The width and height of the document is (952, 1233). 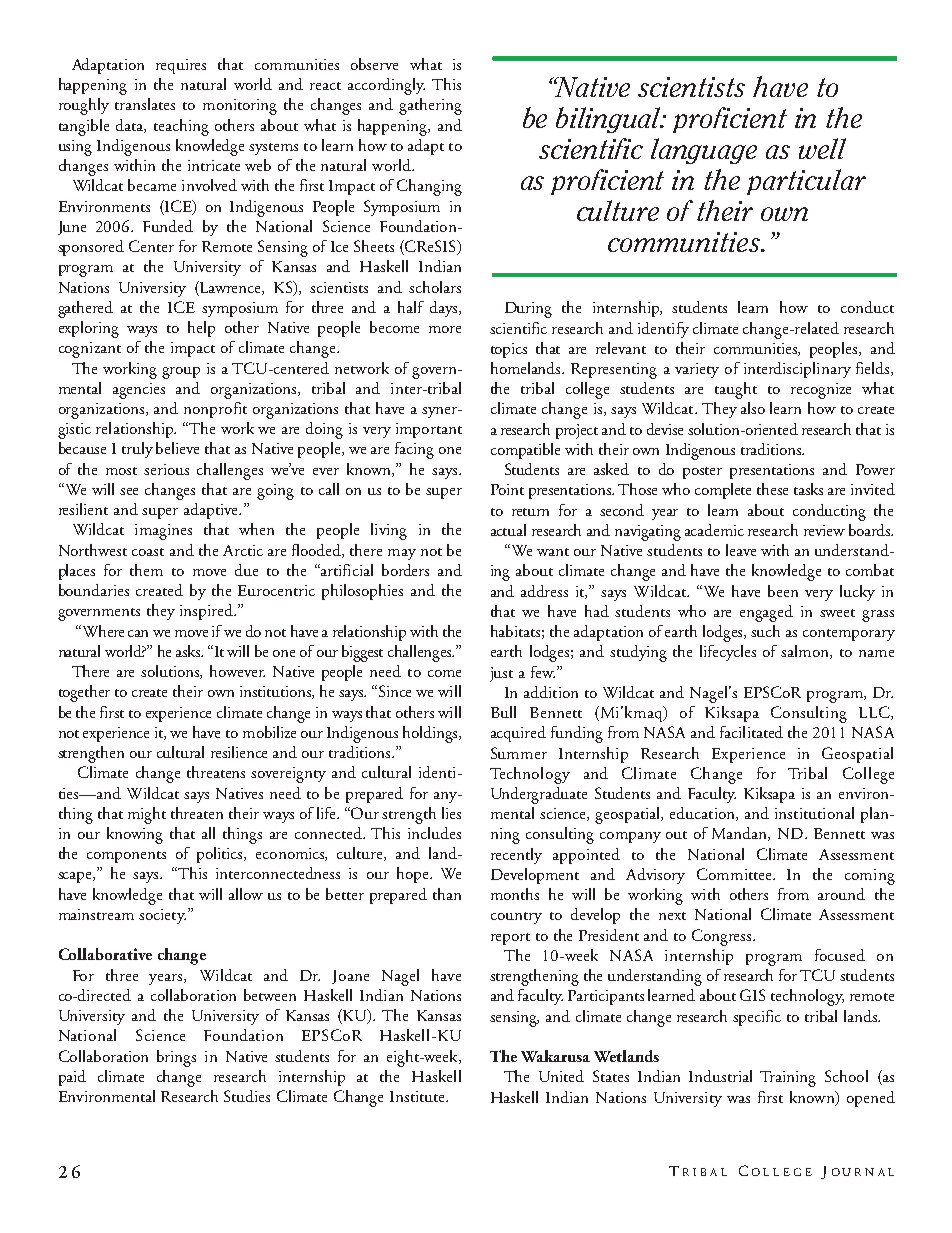 I want to click on been, so click(x=783, y=591).
